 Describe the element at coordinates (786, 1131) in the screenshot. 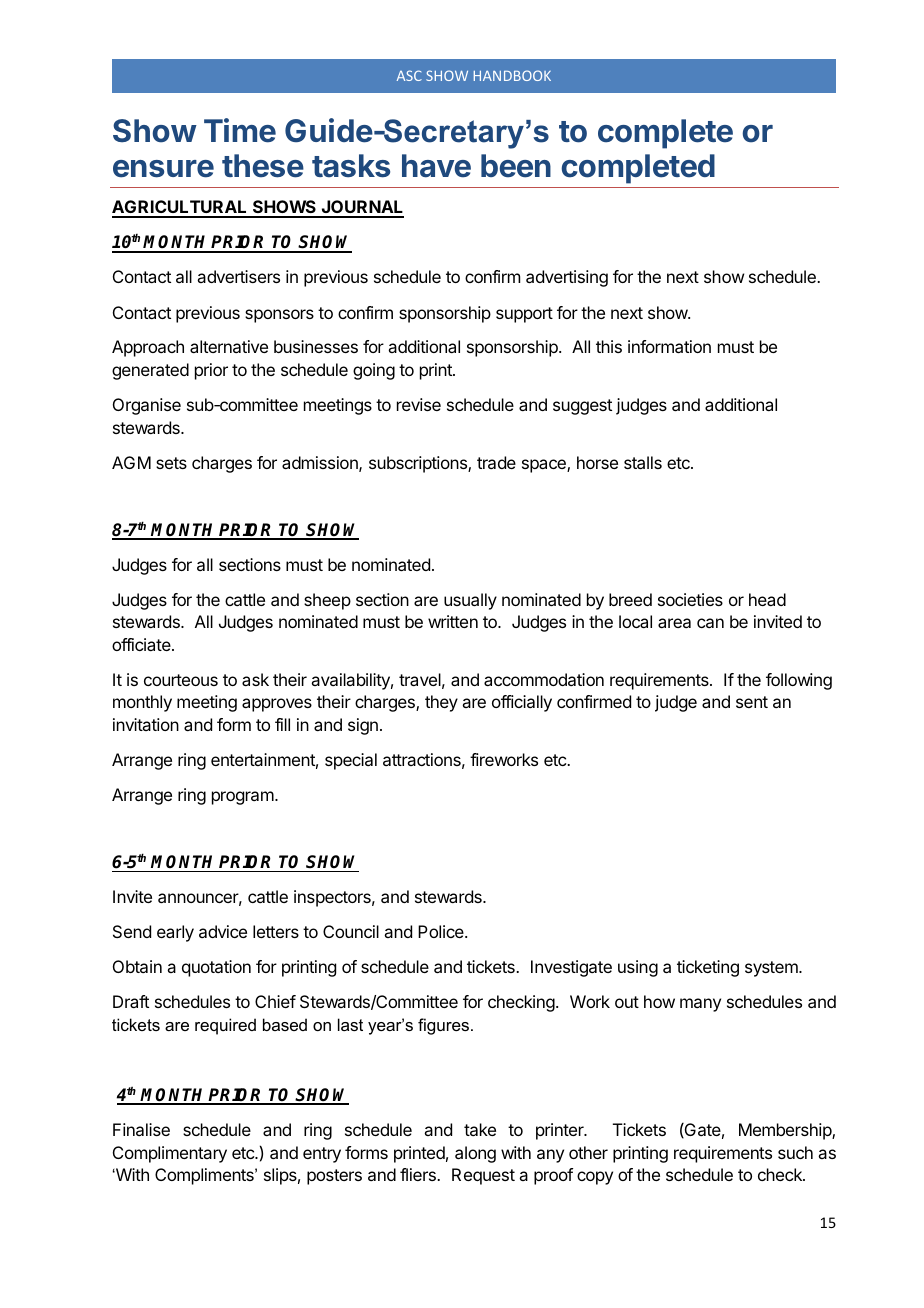

I see `Membership` at that location.
